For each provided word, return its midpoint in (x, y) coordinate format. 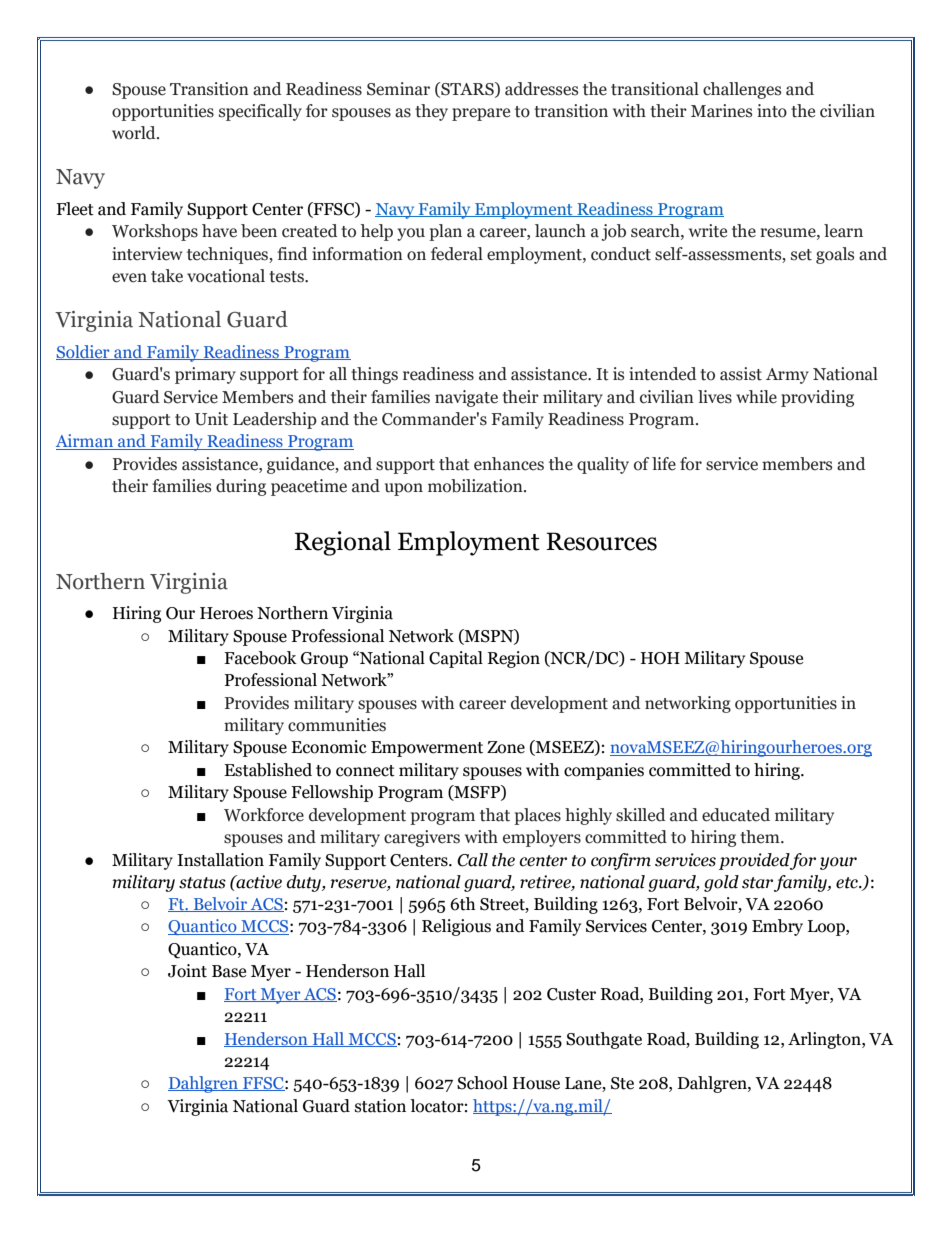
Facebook (260, 658)
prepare (481, 114)
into (772, 111)
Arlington (825, 1040)
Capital (456, 659)
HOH (660, 658)
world (135, 133)
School (482, 1083)
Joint (187, 971)
